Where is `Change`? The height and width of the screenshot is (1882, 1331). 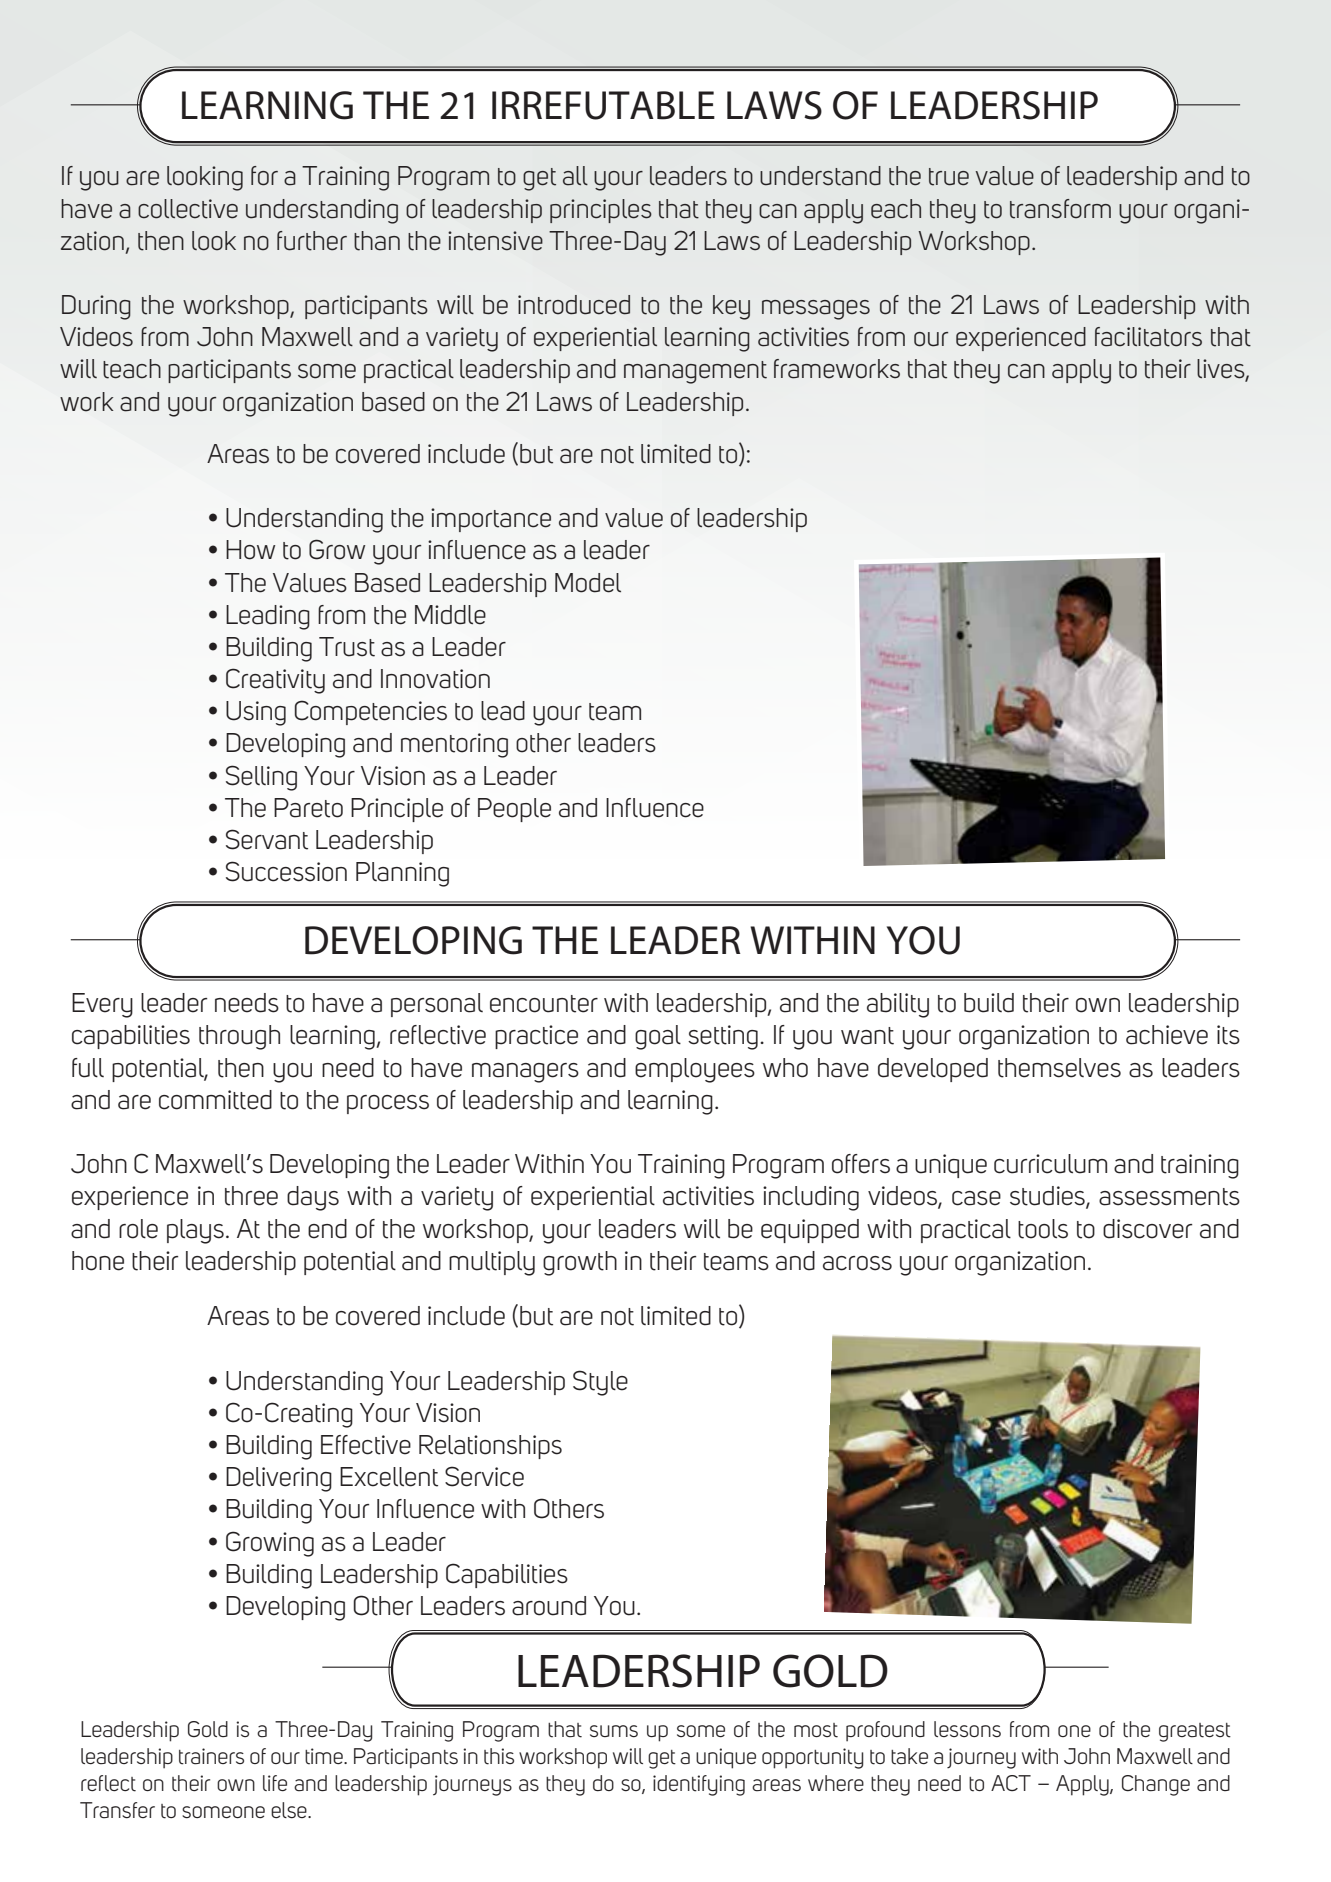
Change is located at coordinates (1156, 1785).
